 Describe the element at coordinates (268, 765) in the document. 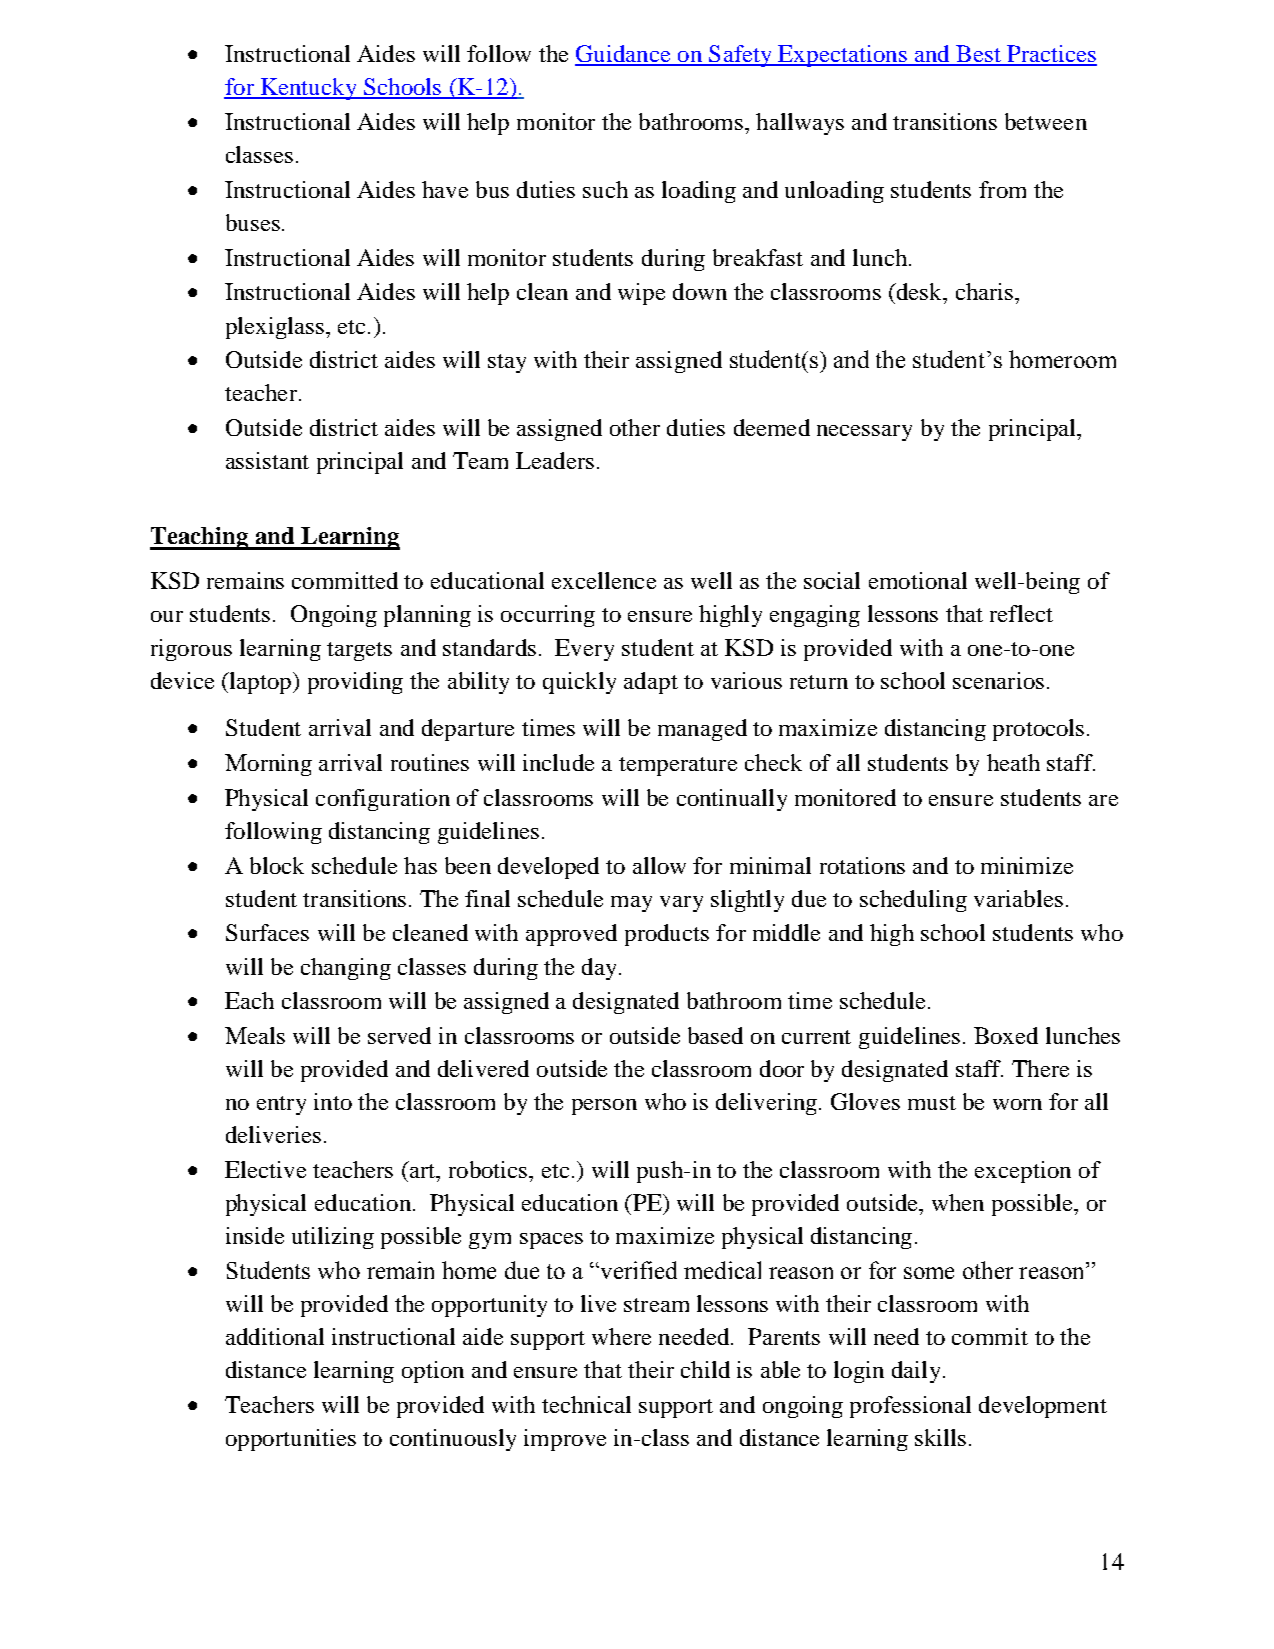

I see `Morning` at that location.
